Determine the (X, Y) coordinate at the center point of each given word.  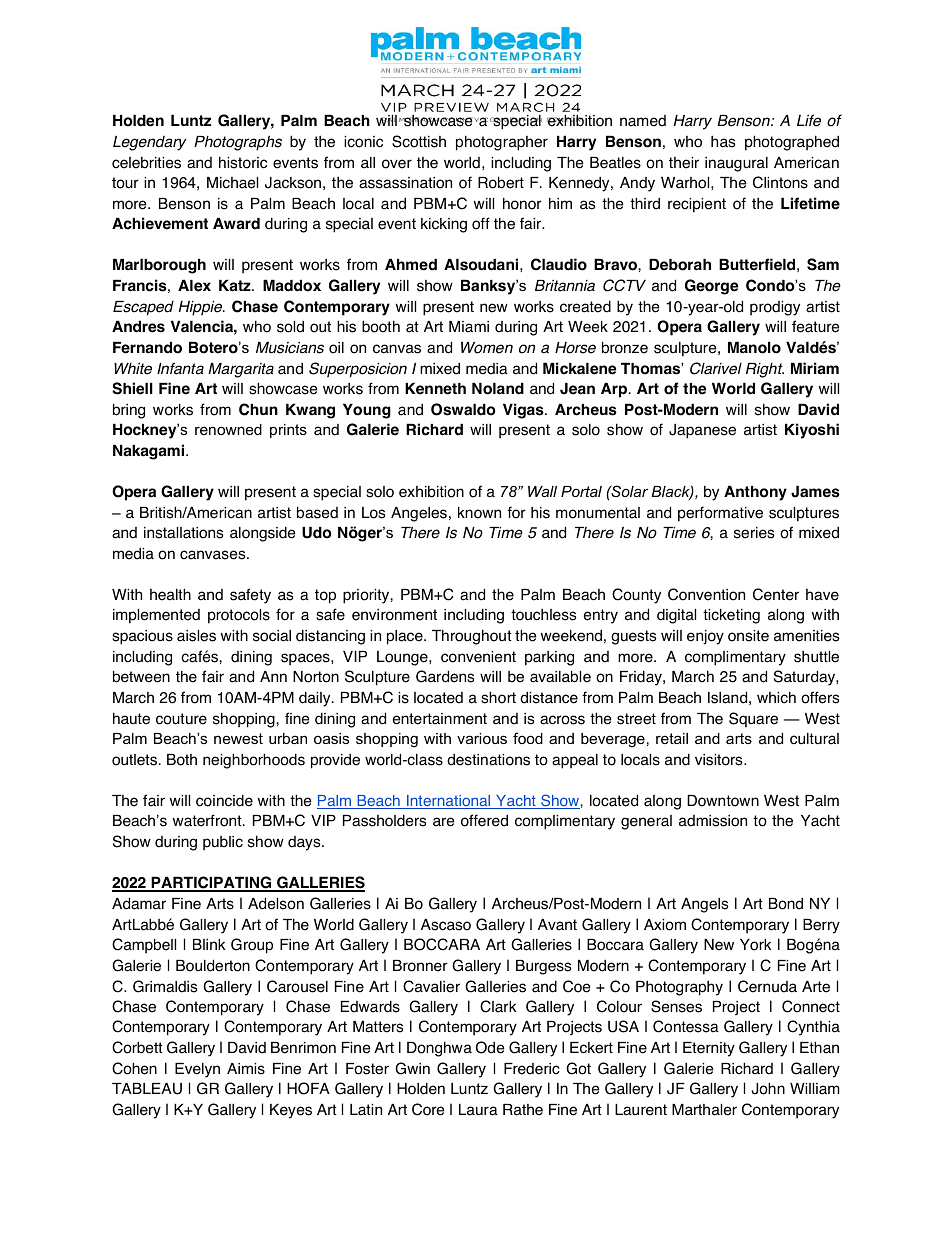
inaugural (736, 164)
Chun (258, 409)
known (479, 513)
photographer (502, 143)
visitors (720, 760)
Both (182, 760)
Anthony (755, 493)
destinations (488, 760)
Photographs (238, 143)
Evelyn (197, 1070)
